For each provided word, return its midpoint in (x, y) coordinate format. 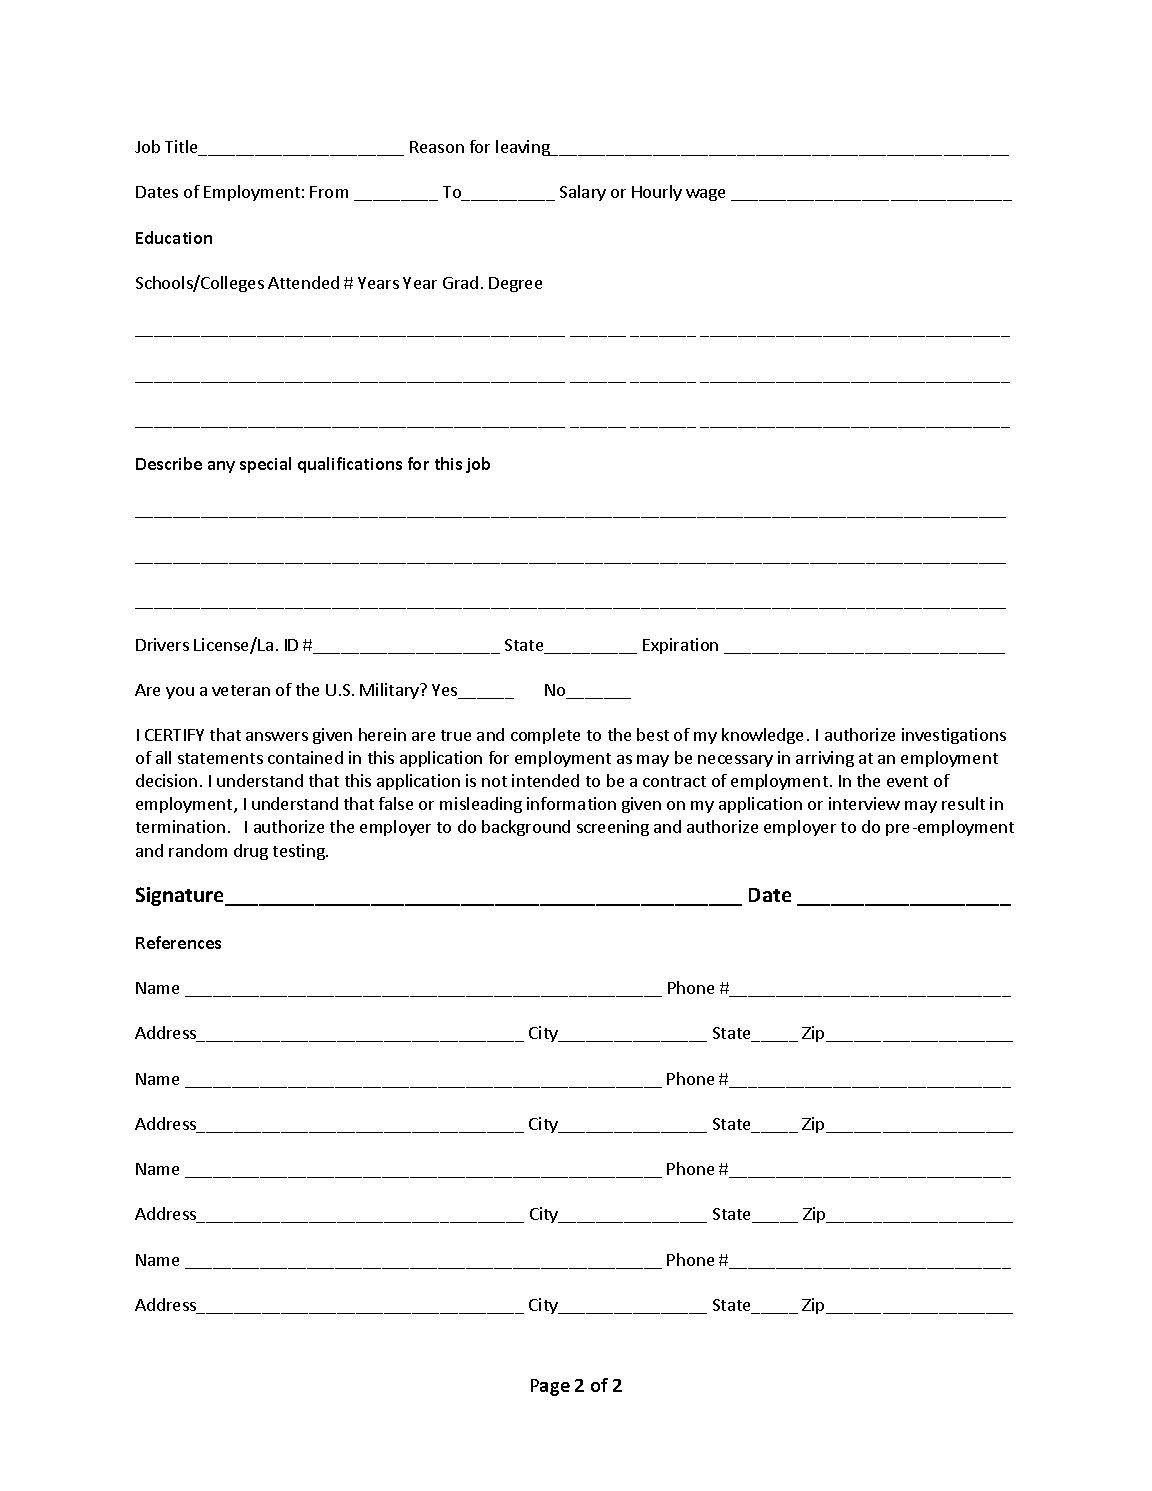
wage (705, 195)
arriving (825, 759)
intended (545, 780)
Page (550, 1387)
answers (277, 736)
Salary (583, 193)
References (178, 942)
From (329, 192)
